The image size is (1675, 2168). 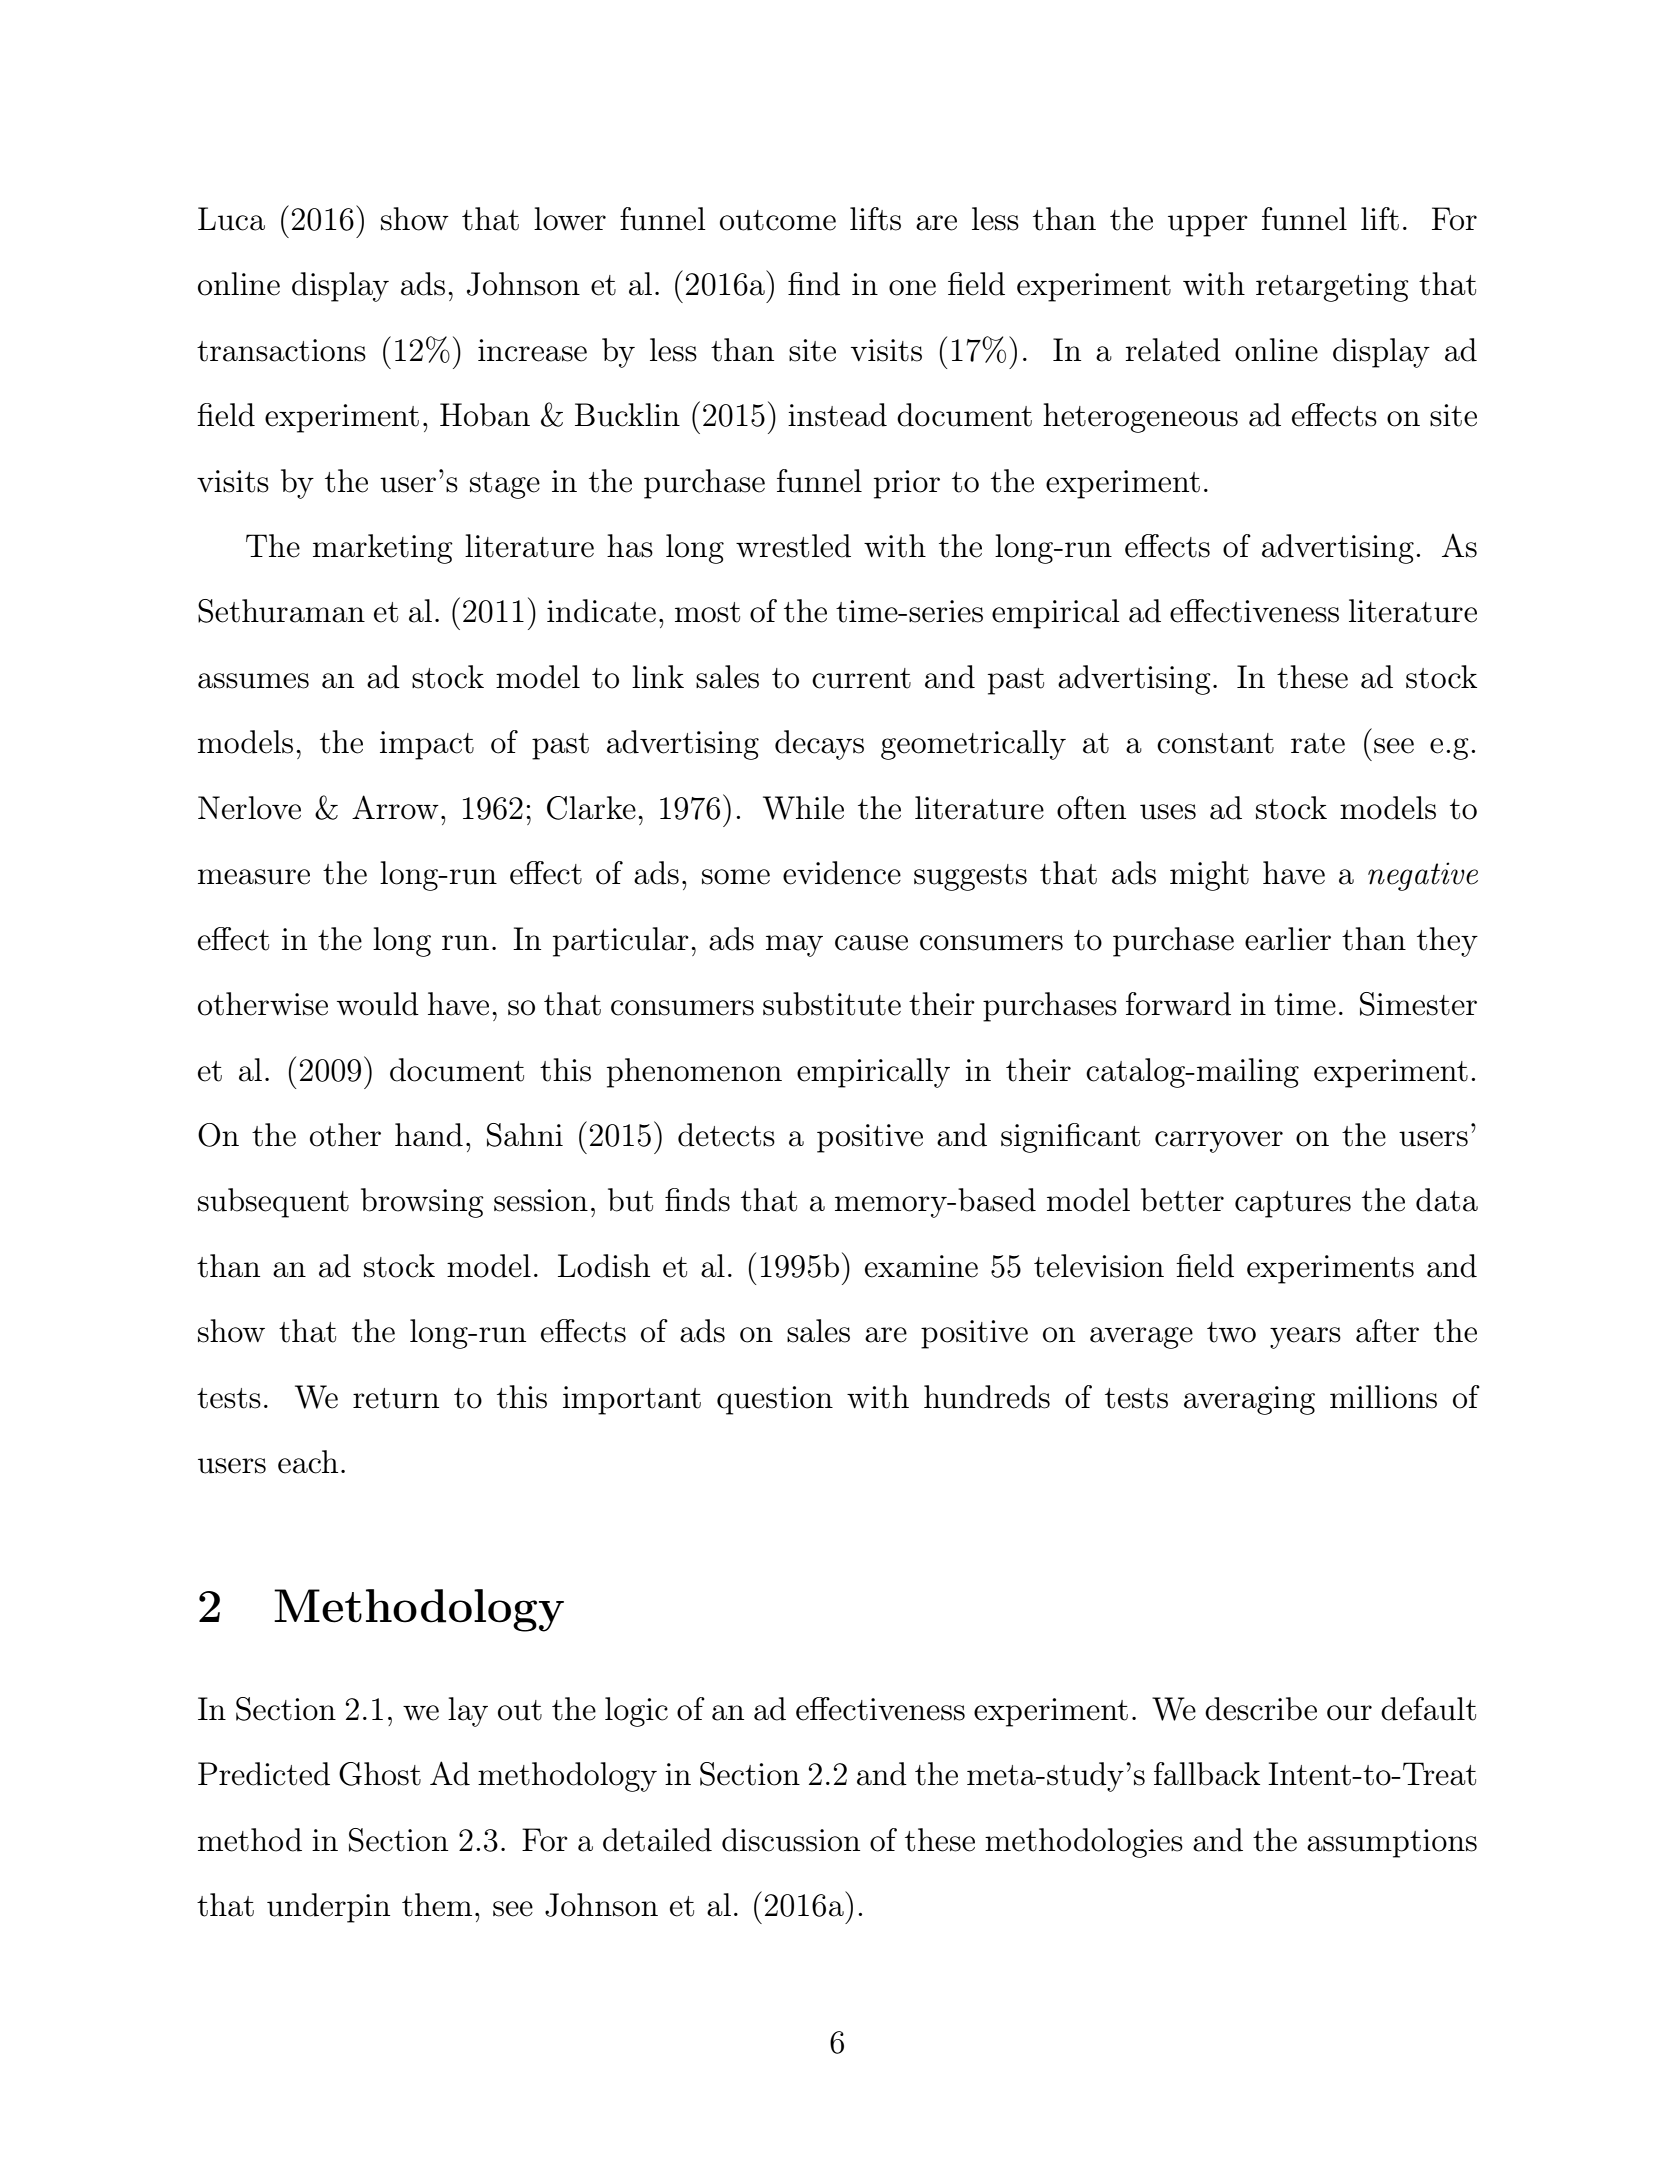 I want to click on one, so click(x=912, y=288).
